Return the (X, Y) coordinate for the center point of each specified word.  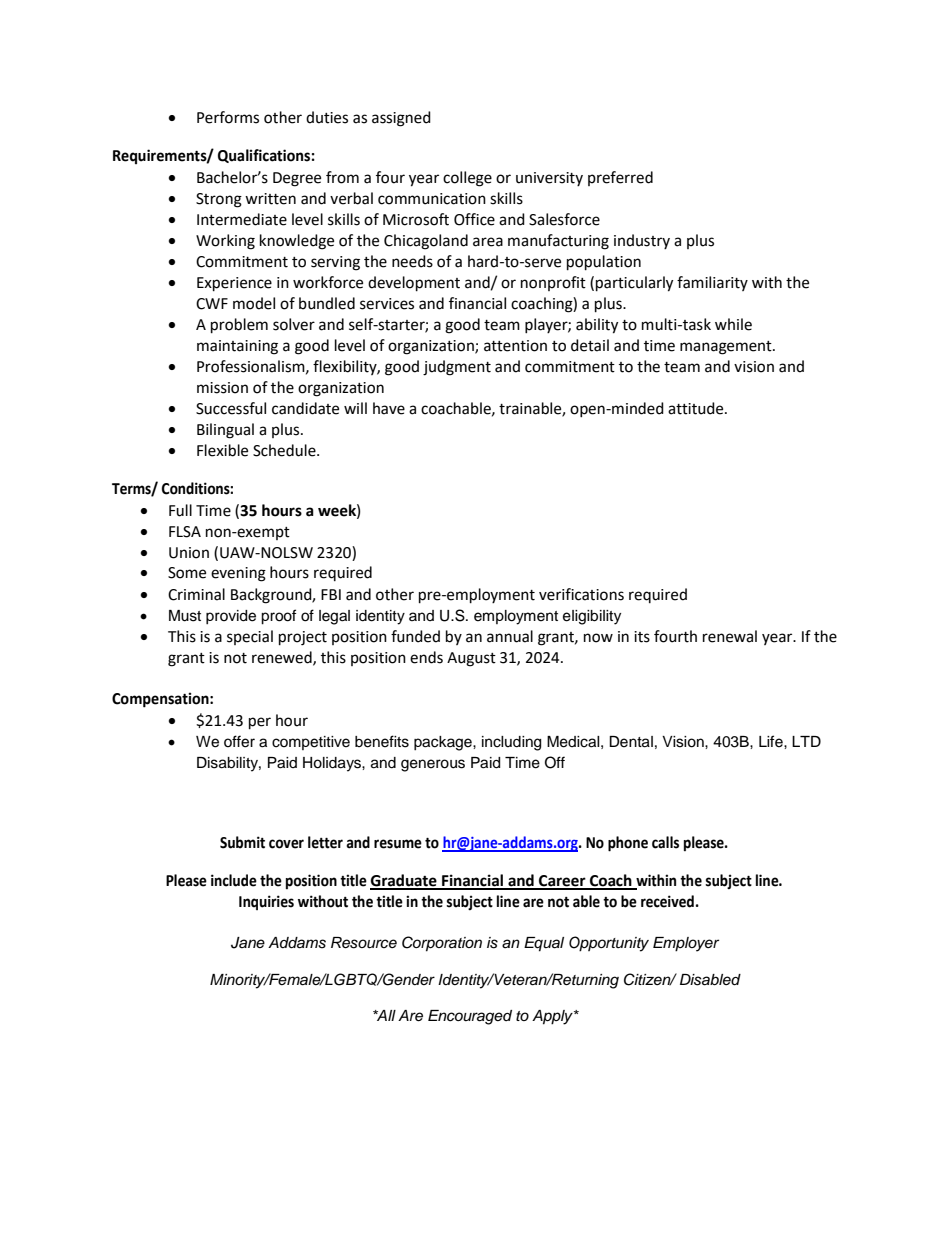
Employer (686, 944)
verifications (581, 594)
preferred (620, 178)
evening (238, 574)
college (467, 179)
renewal (730, 636)
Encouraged (470, 1017)
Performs (228, 117)
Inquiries (266, 902)
